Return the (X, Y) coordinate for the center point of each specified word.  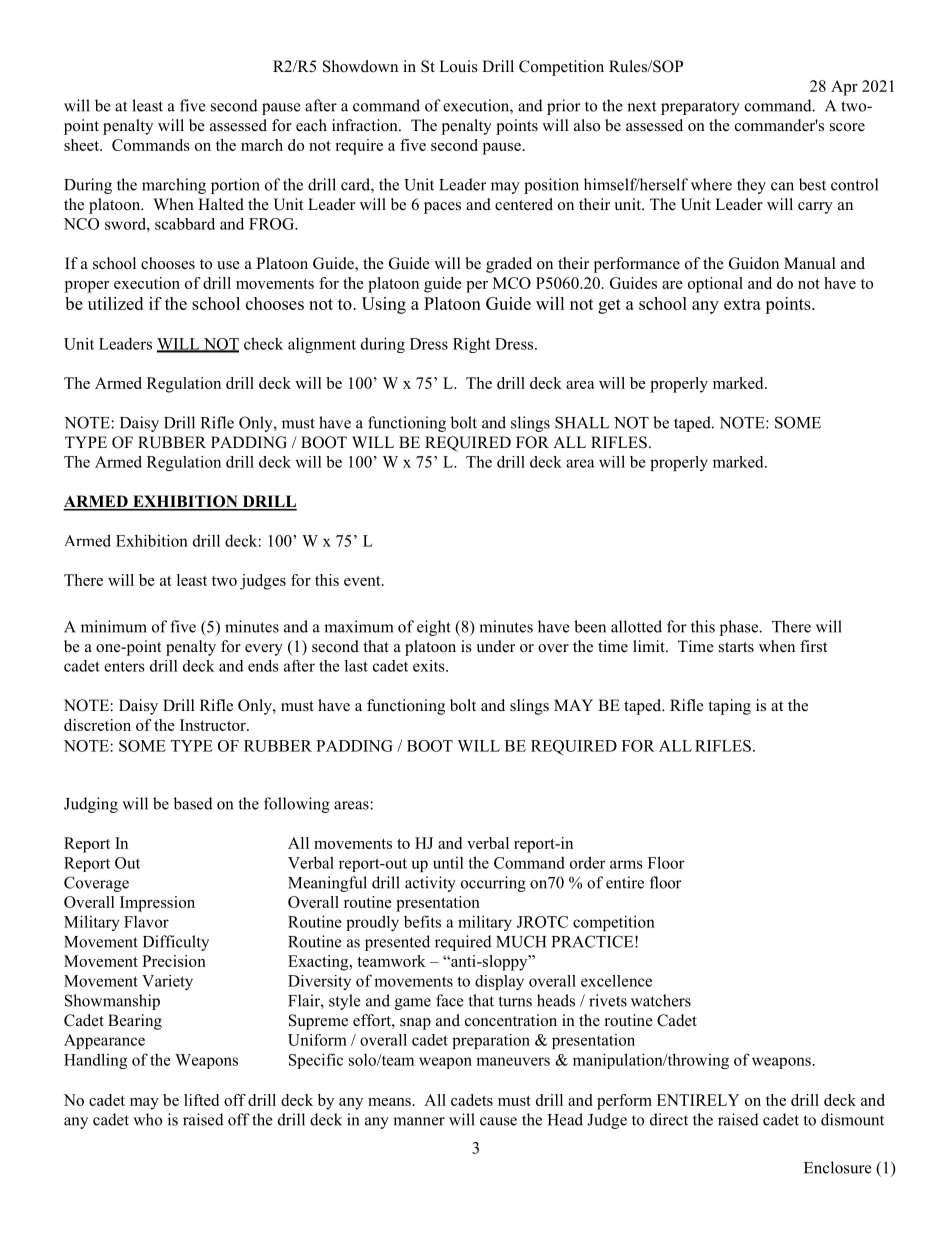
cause (498, 1121)
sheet (82, 145)
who (147, 1119)
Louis (458, 66)
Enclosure (837, 1167)
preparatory (700, 108)
